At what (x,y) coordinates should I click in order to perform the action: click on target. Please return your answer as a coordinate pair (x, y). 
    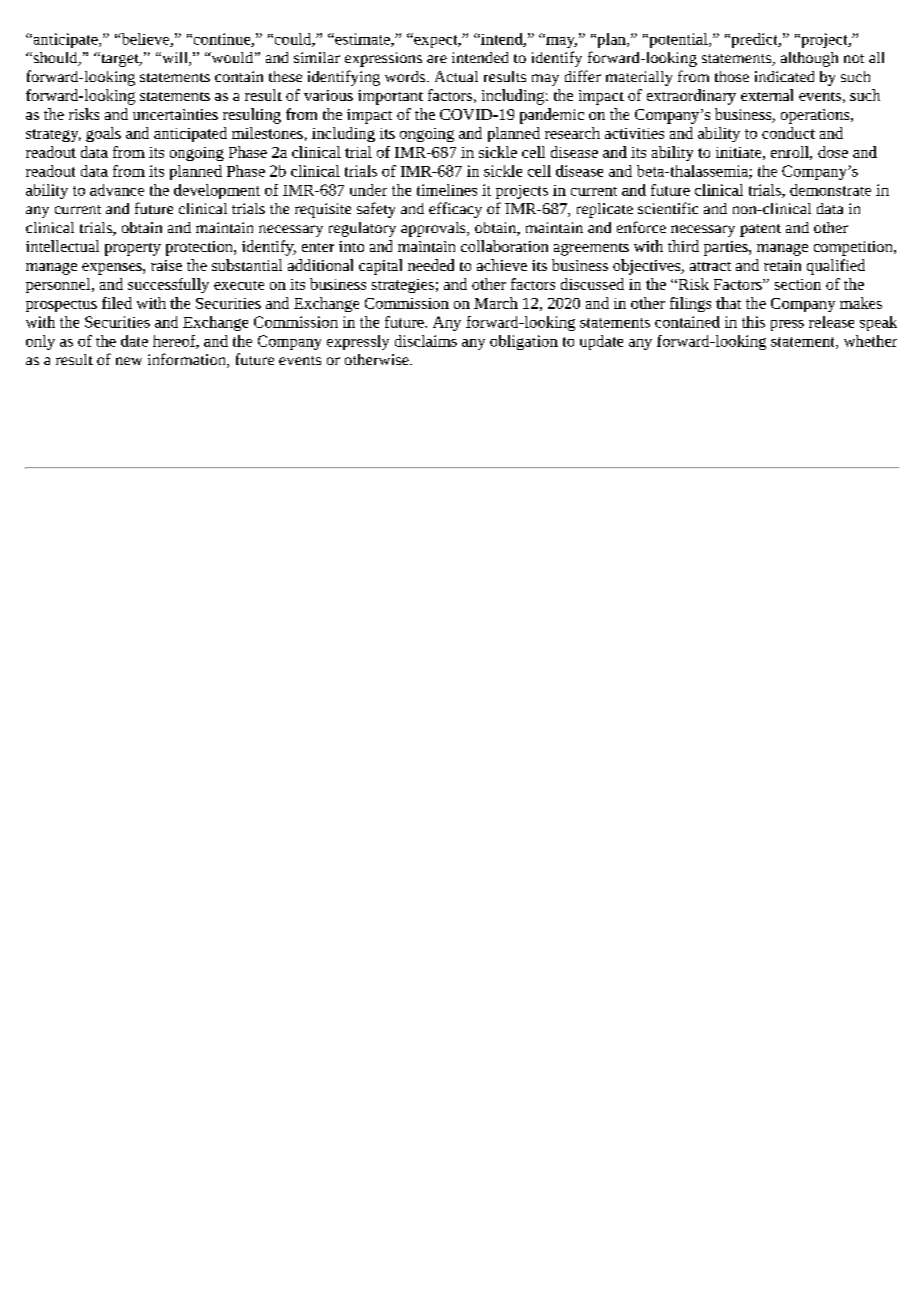
    Looking at the image, I should click on (120, 59).
